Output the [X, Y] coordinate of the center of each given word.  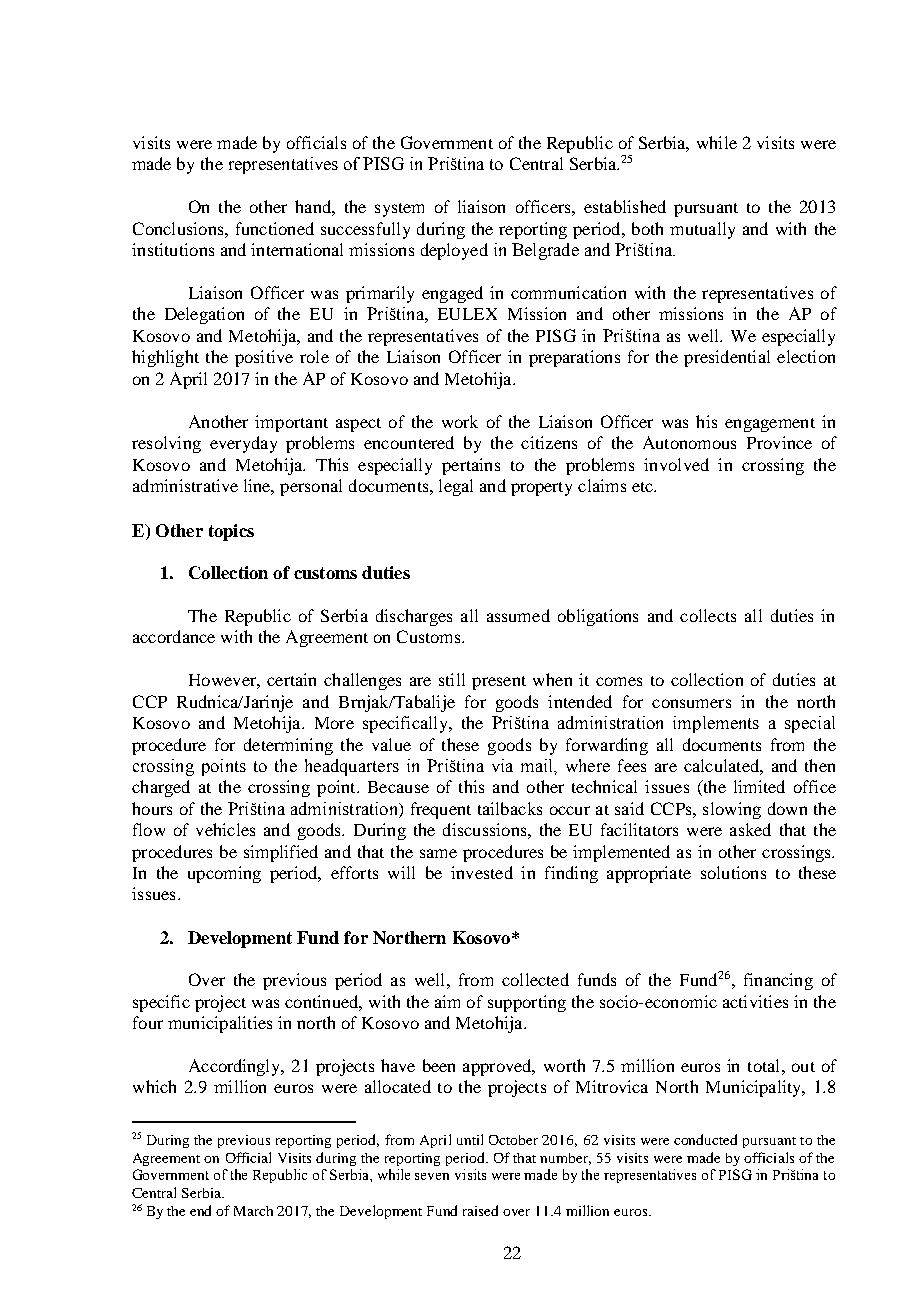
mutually [702, 230]
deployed [454, 251]
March [253, 1211]
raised [480, 1210]
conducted [705, 1139]
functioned [275, 228]
